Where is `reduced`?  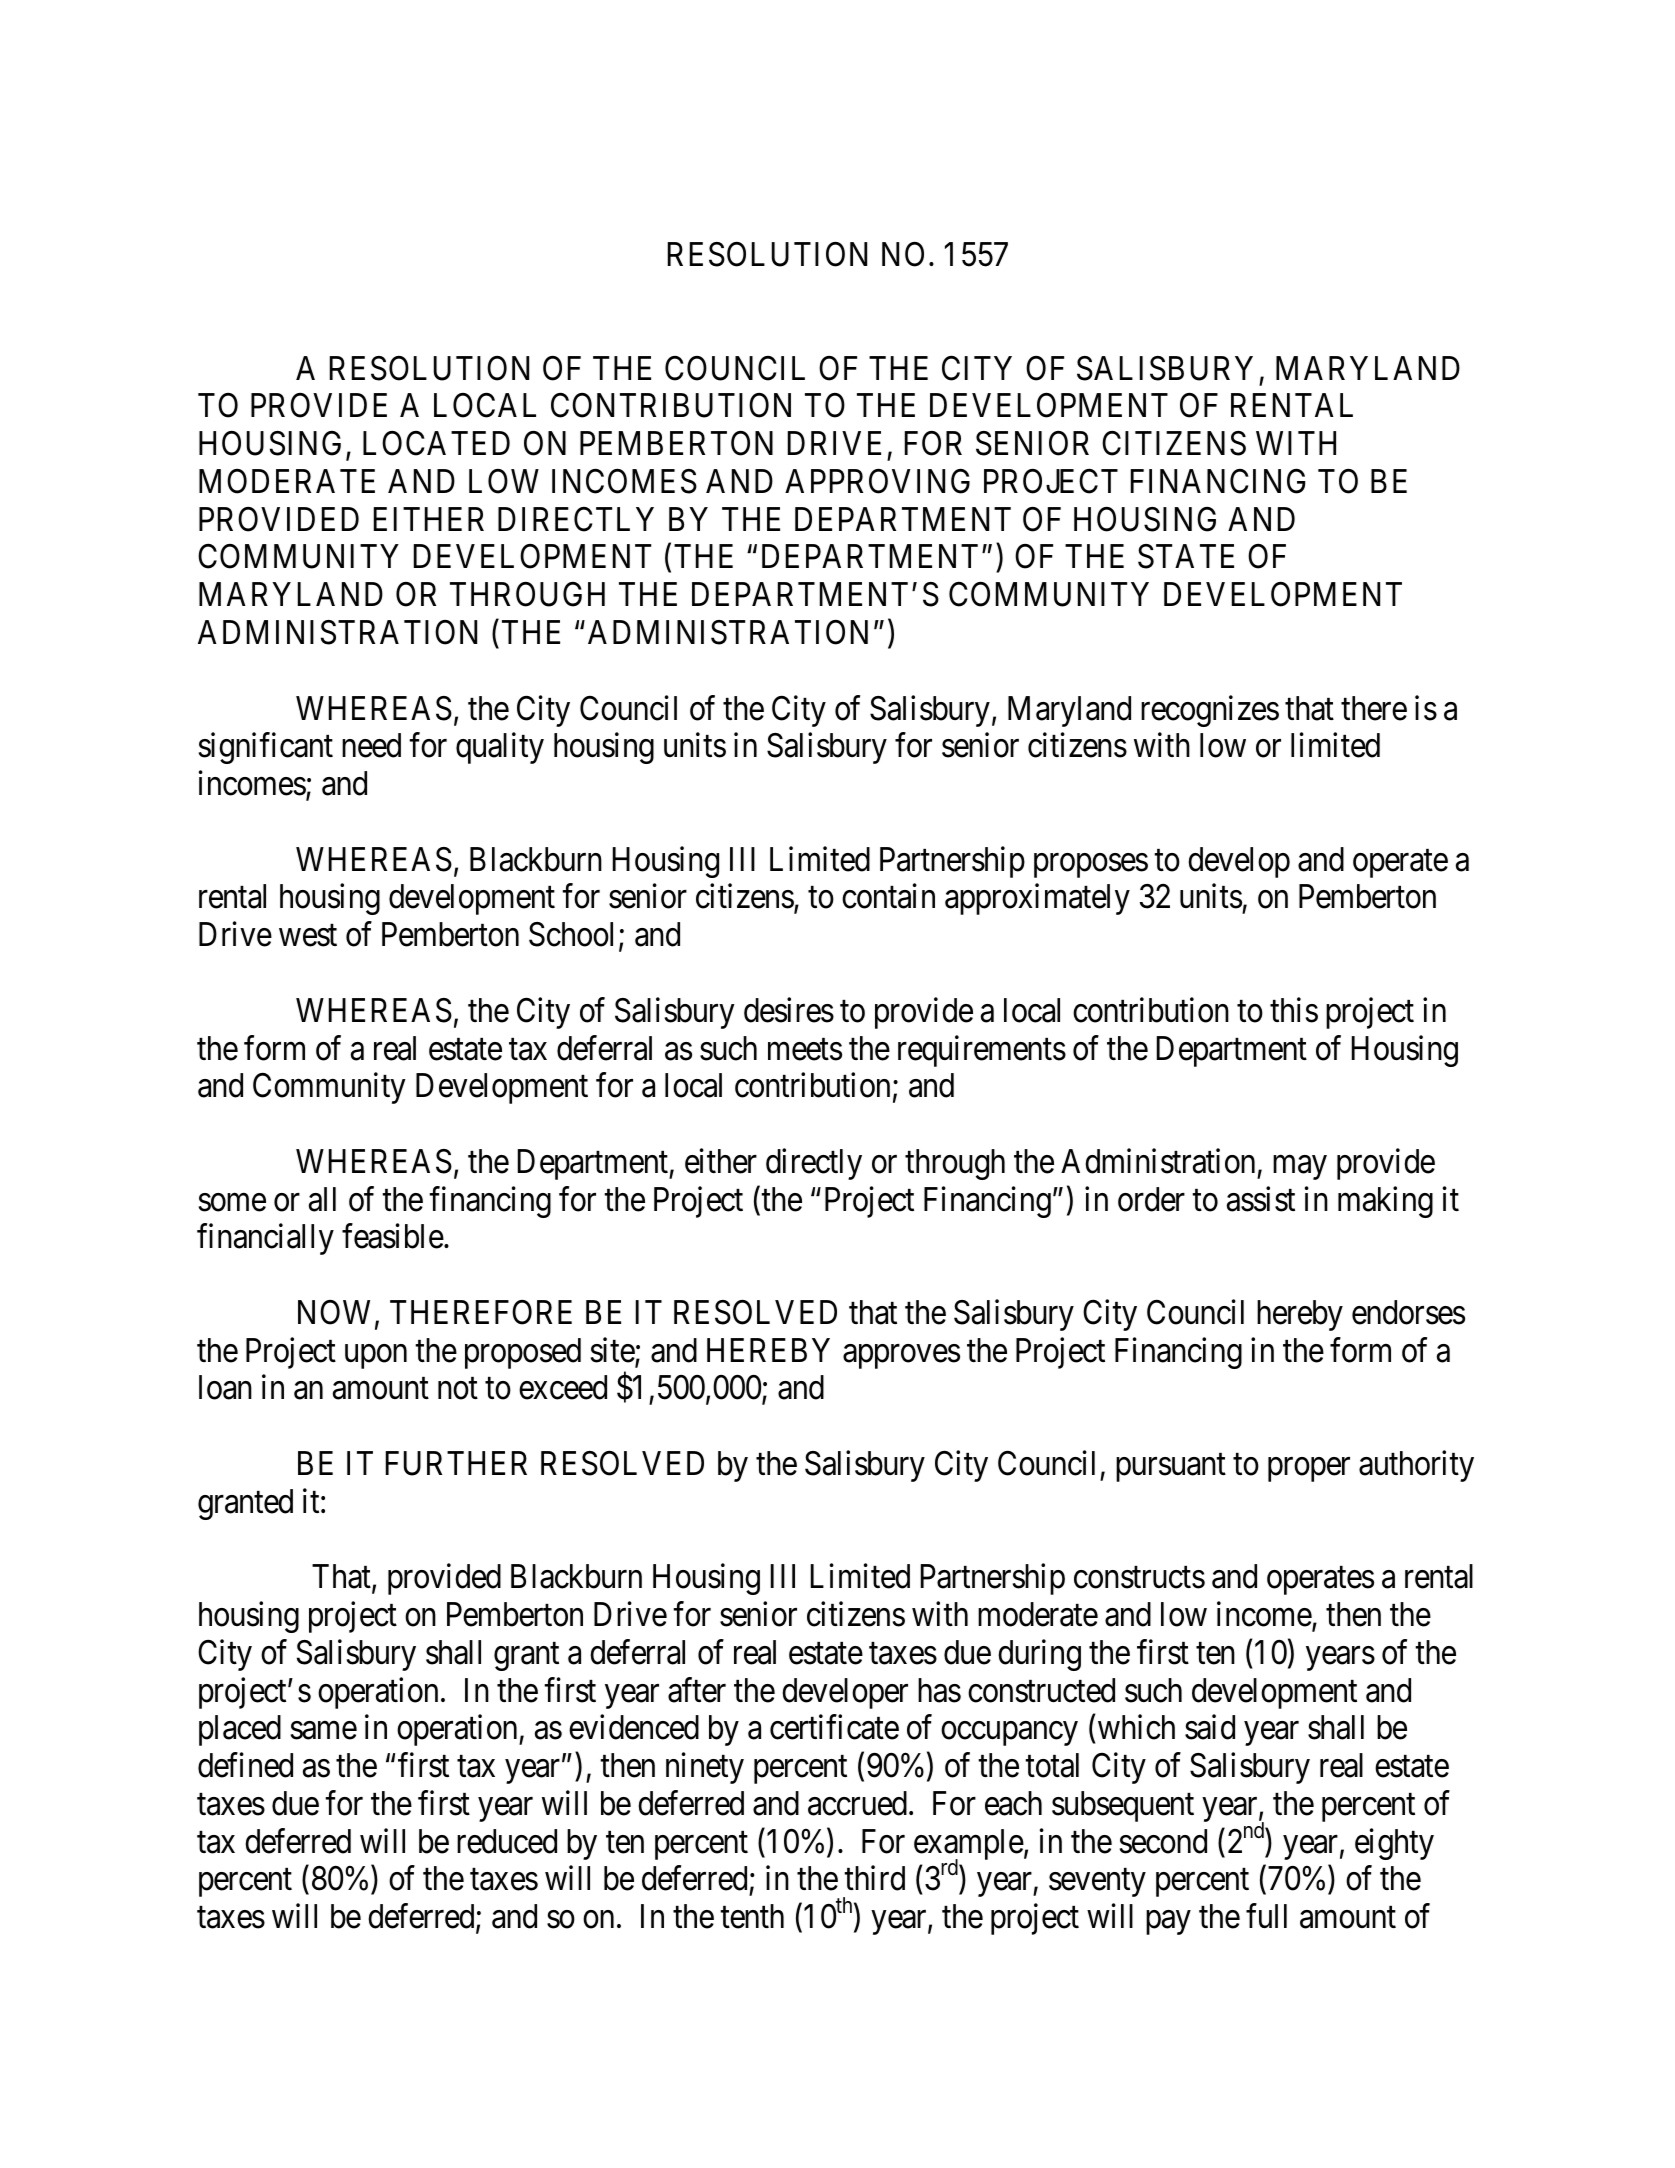 reduced is located at coordinates (507, 1841).
